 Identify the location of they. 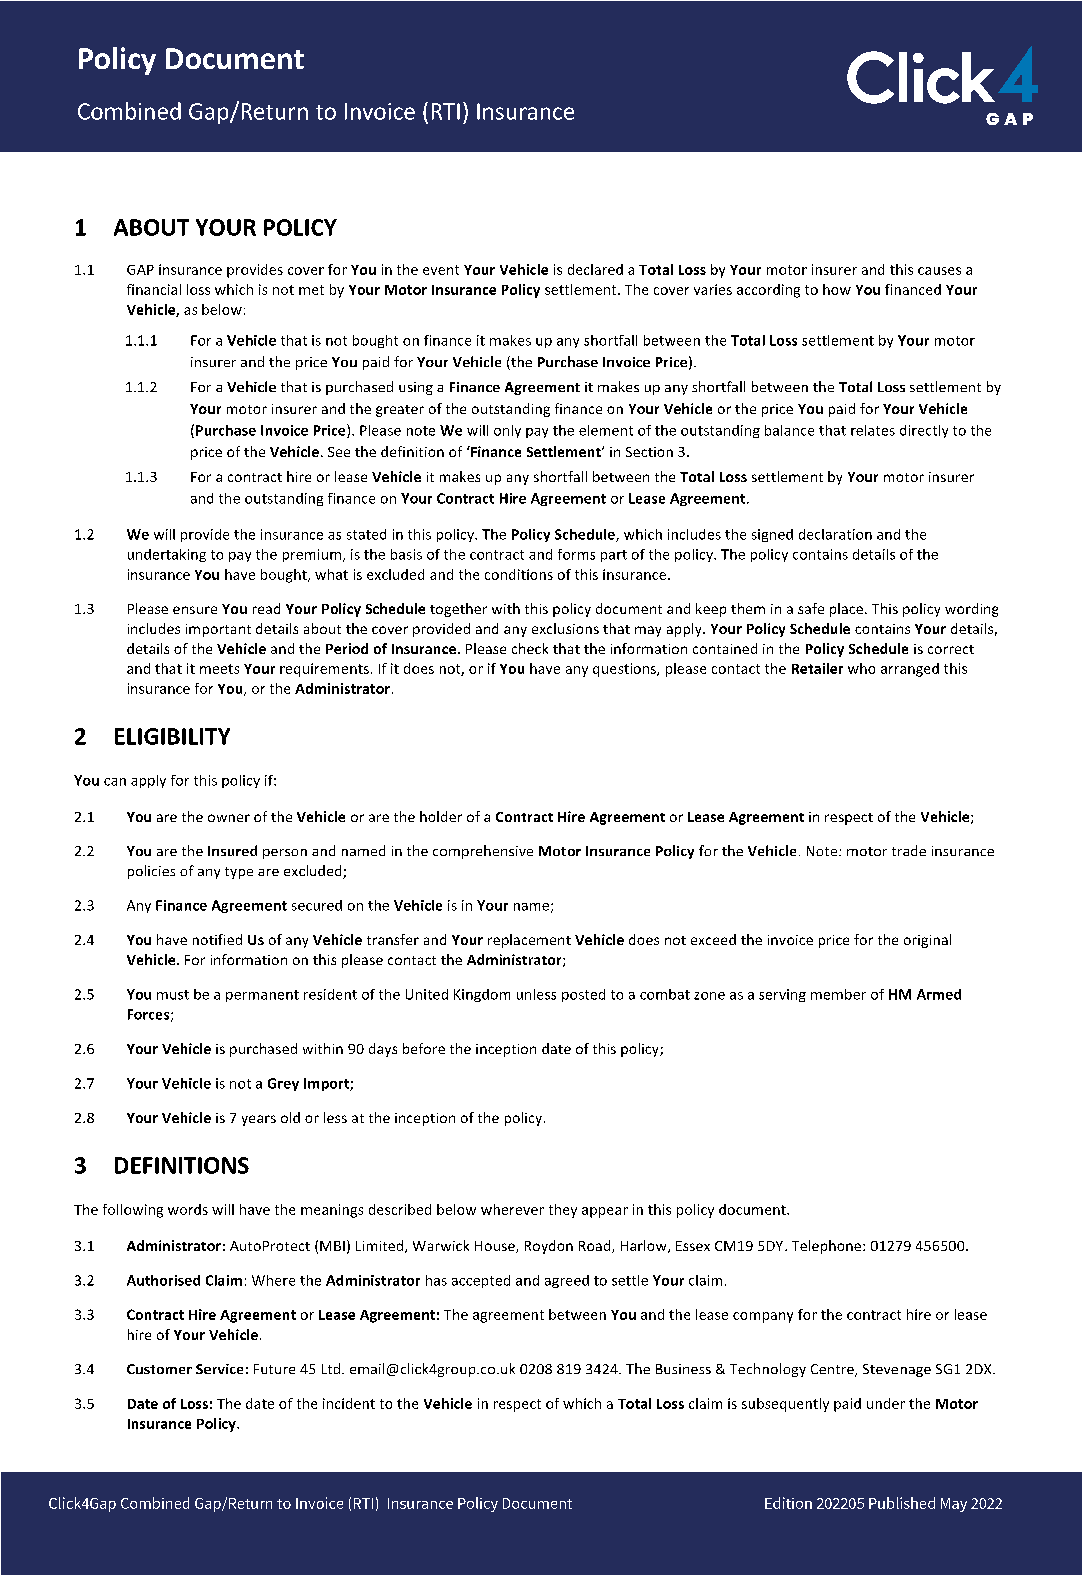
(563, 1211).
